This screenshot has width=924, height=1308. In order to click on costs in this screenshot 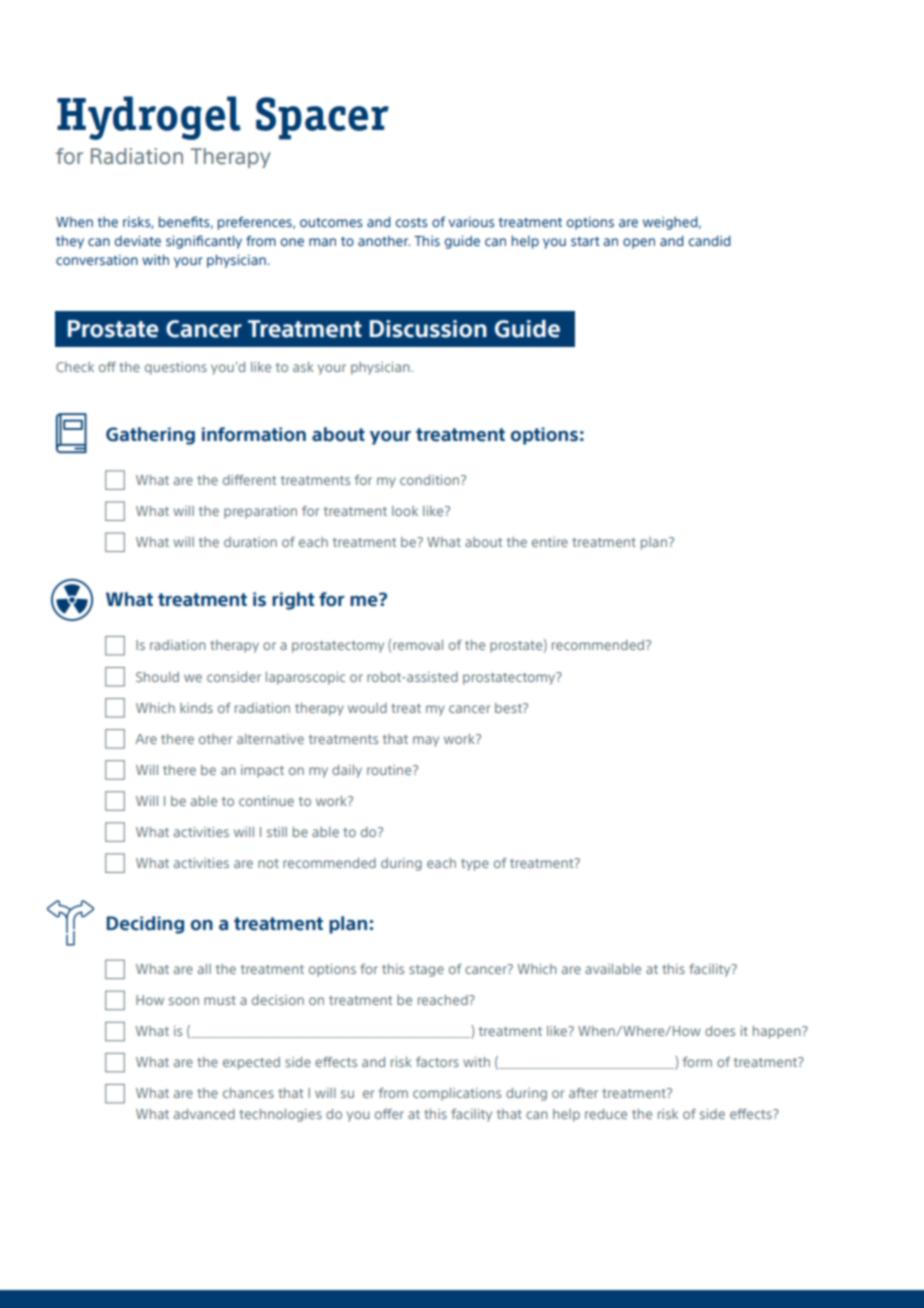, I will do `click(412, 222)`.
